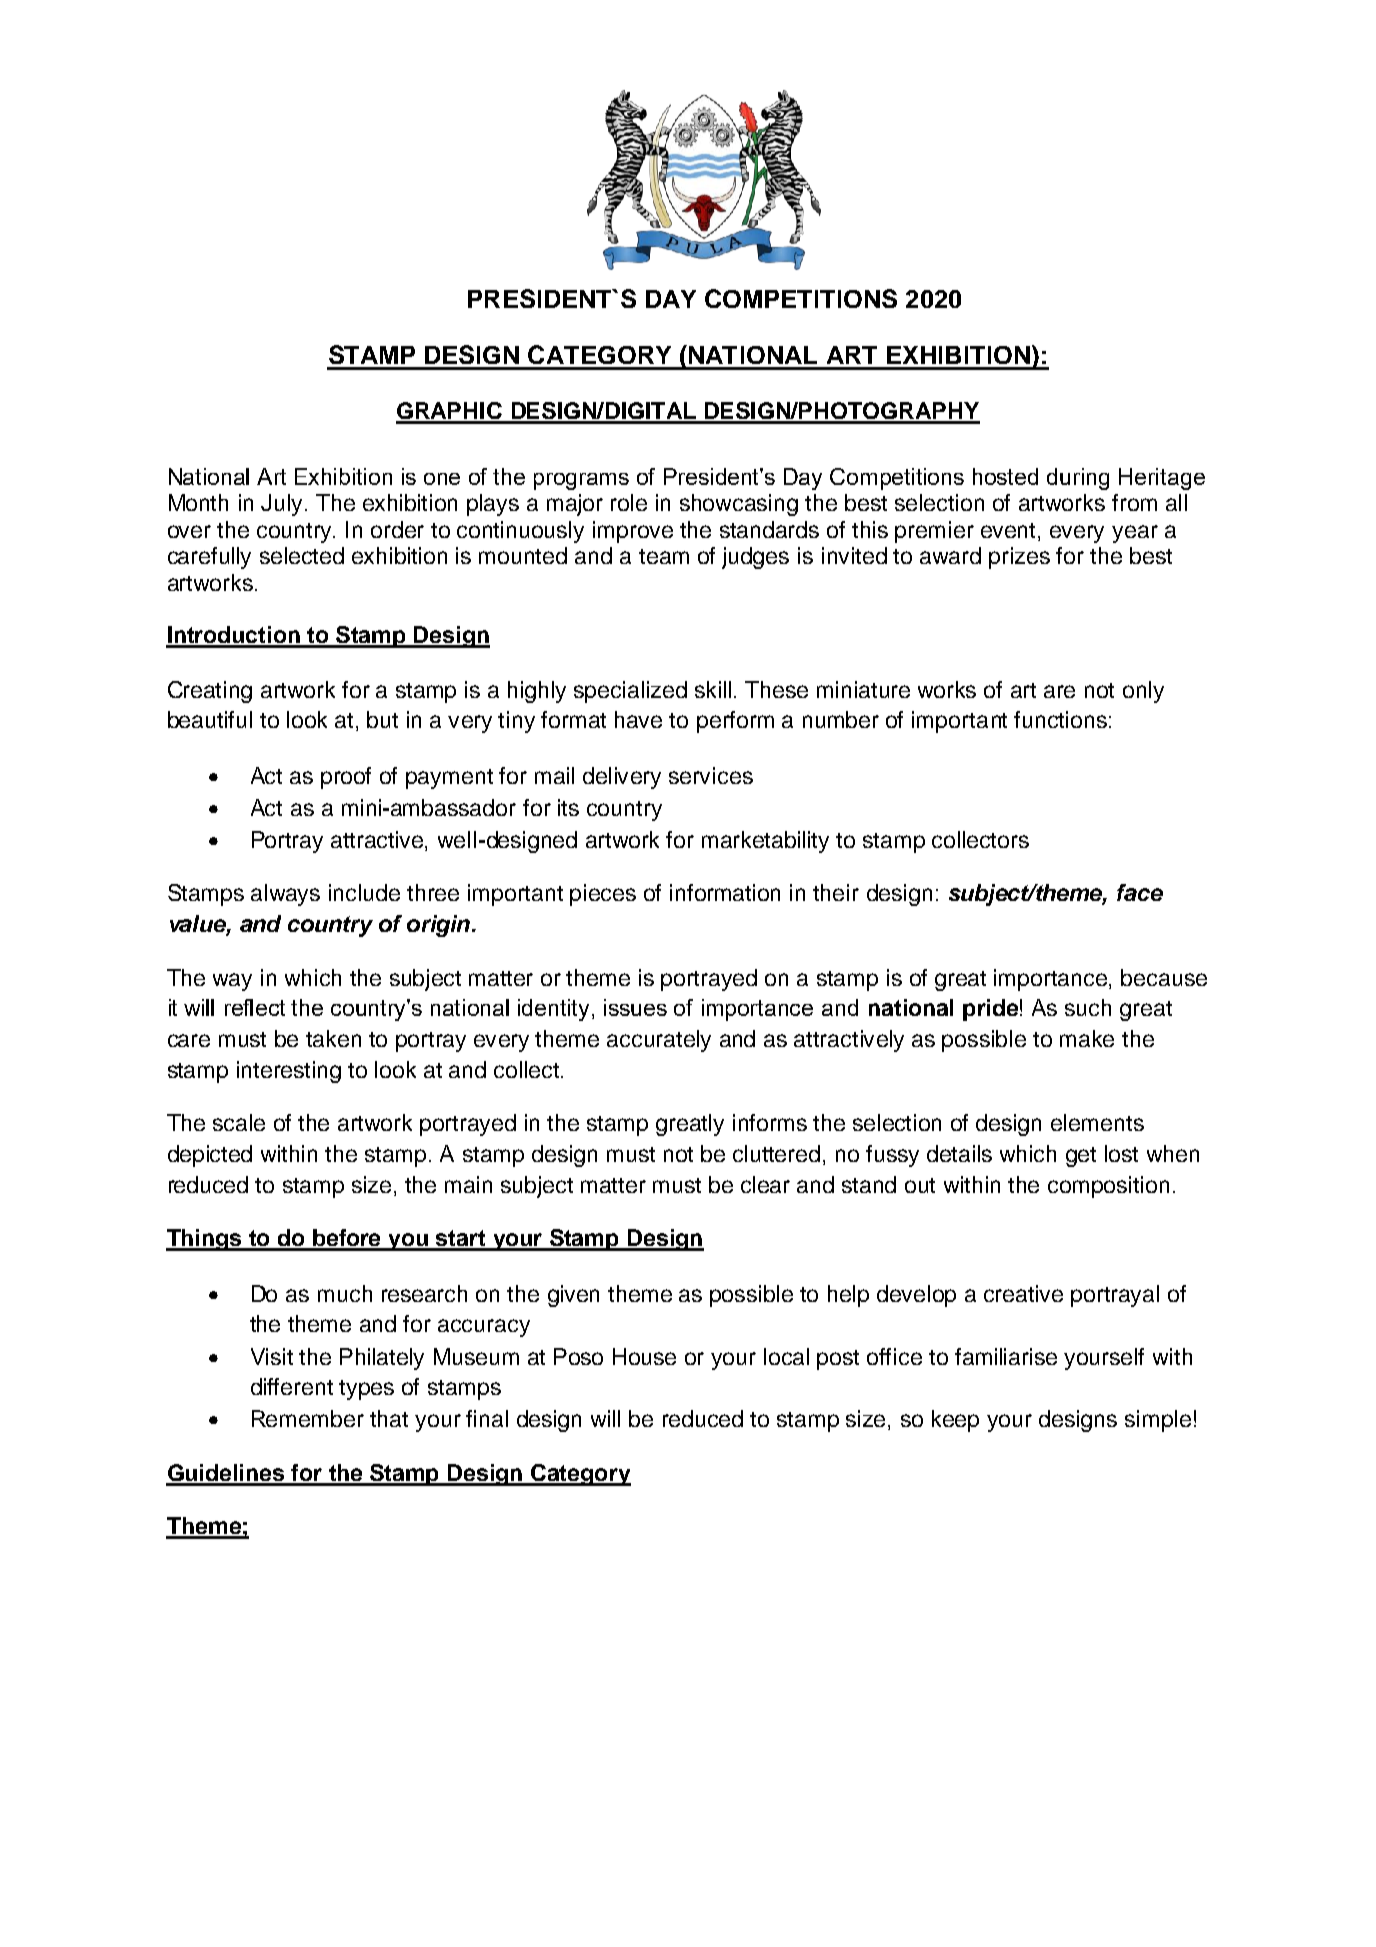 The height and width of the screenshot is (1947, 1376). I want to click on July, so click(281, 505).
